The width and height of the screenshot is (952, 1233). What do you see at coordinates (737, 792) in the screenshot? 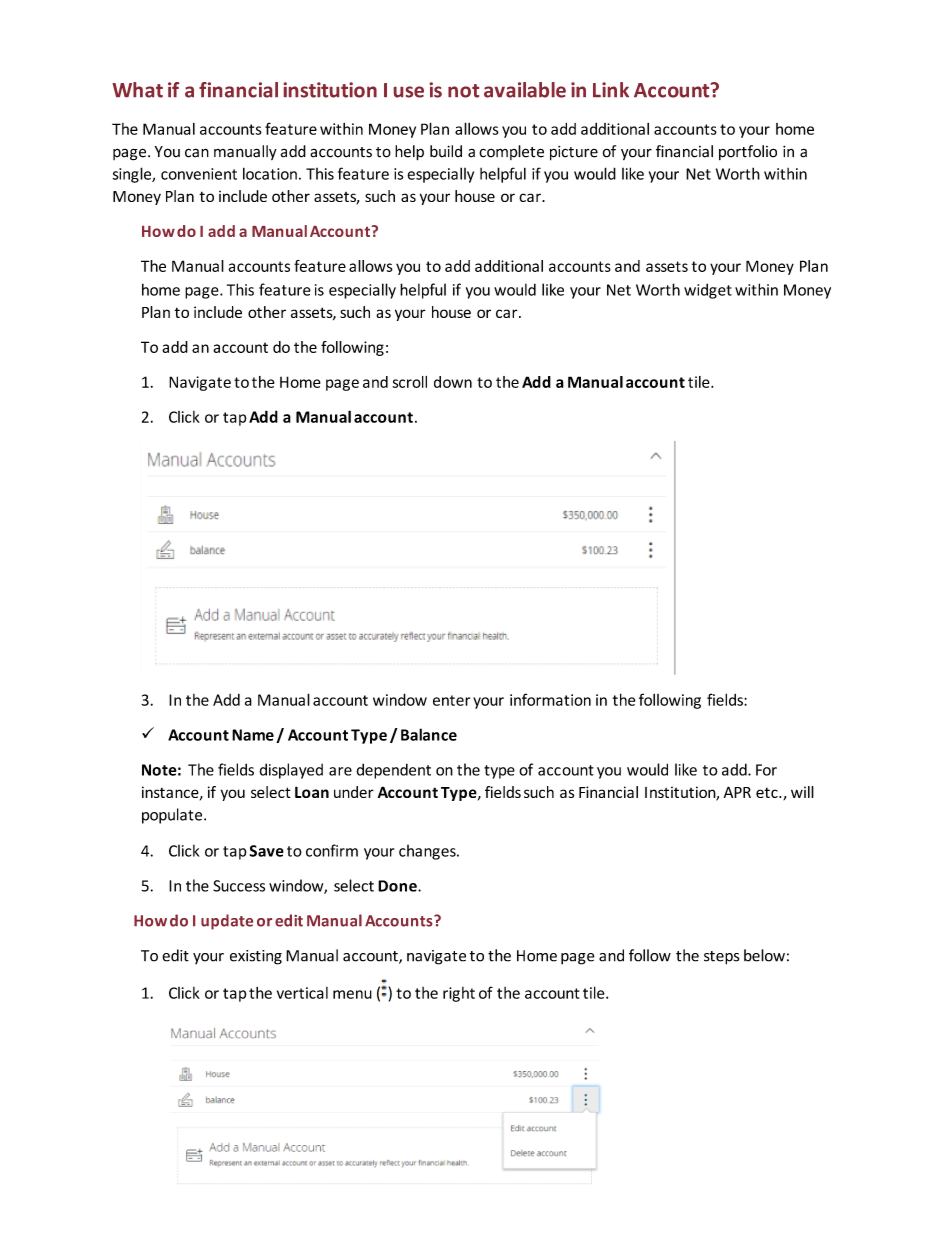
I see `APR` at bounding box center [737, 792].
